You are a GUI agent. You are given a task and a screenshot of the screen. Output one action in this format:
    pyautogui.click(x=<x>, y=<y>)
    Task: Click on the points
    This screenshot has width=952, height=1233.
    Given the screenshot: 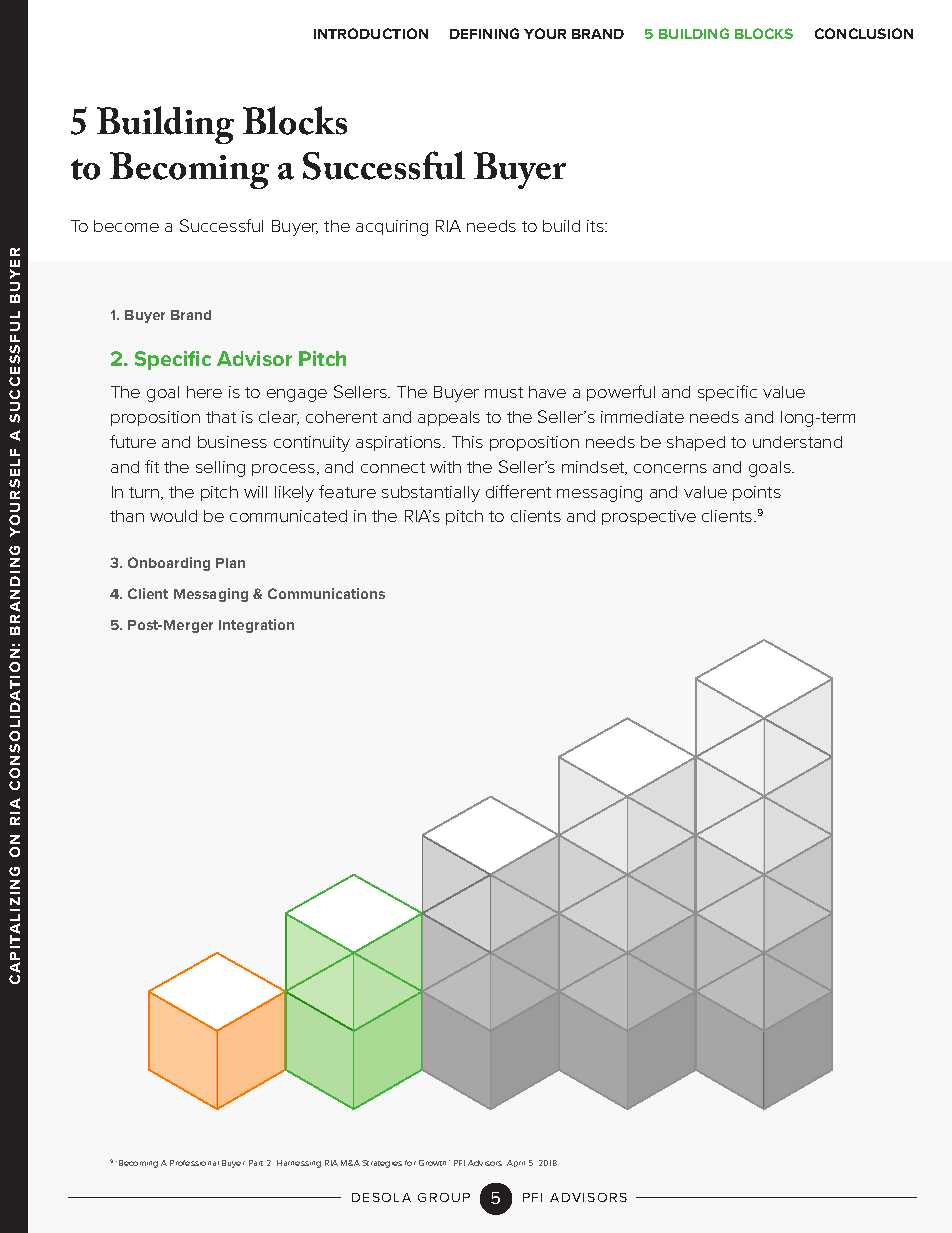 What is the action you would take?
    pyautogui.click(x=757, y=493)
